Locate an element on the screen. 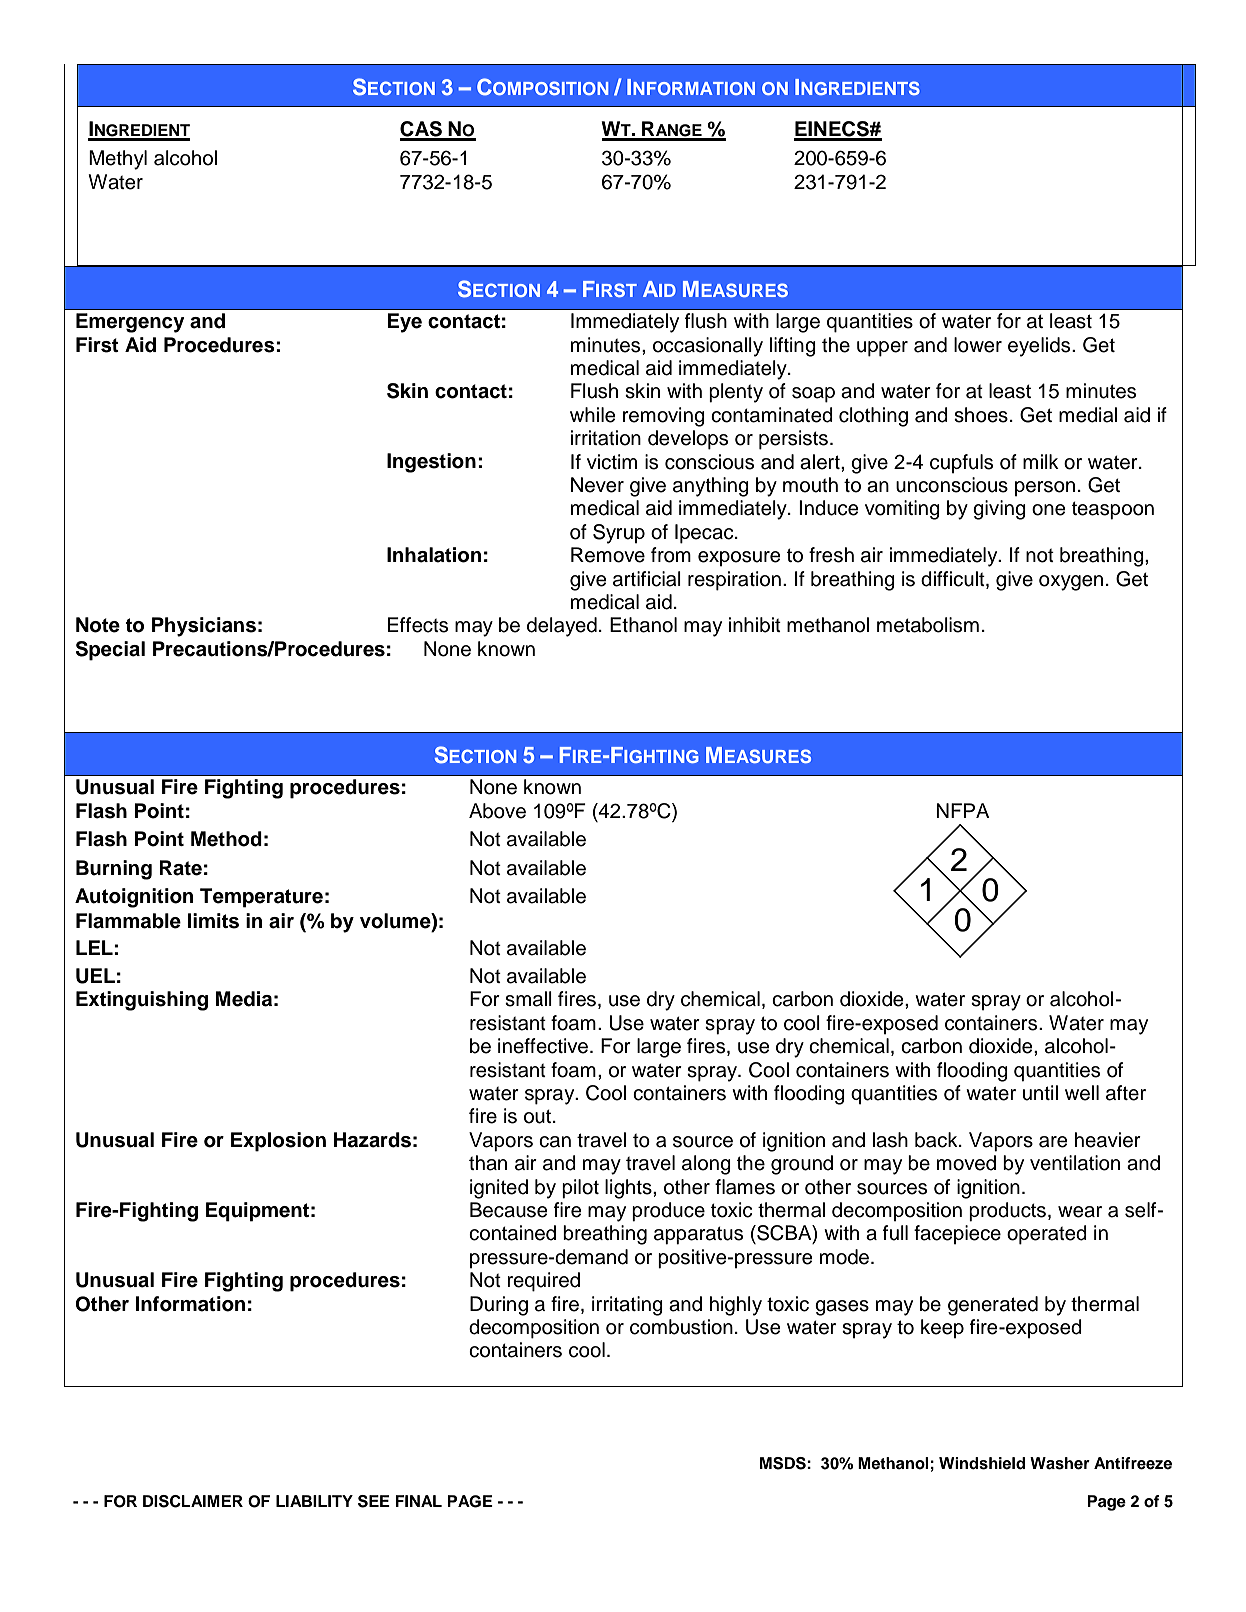  NFPA is located at coordinates (963, 810).
